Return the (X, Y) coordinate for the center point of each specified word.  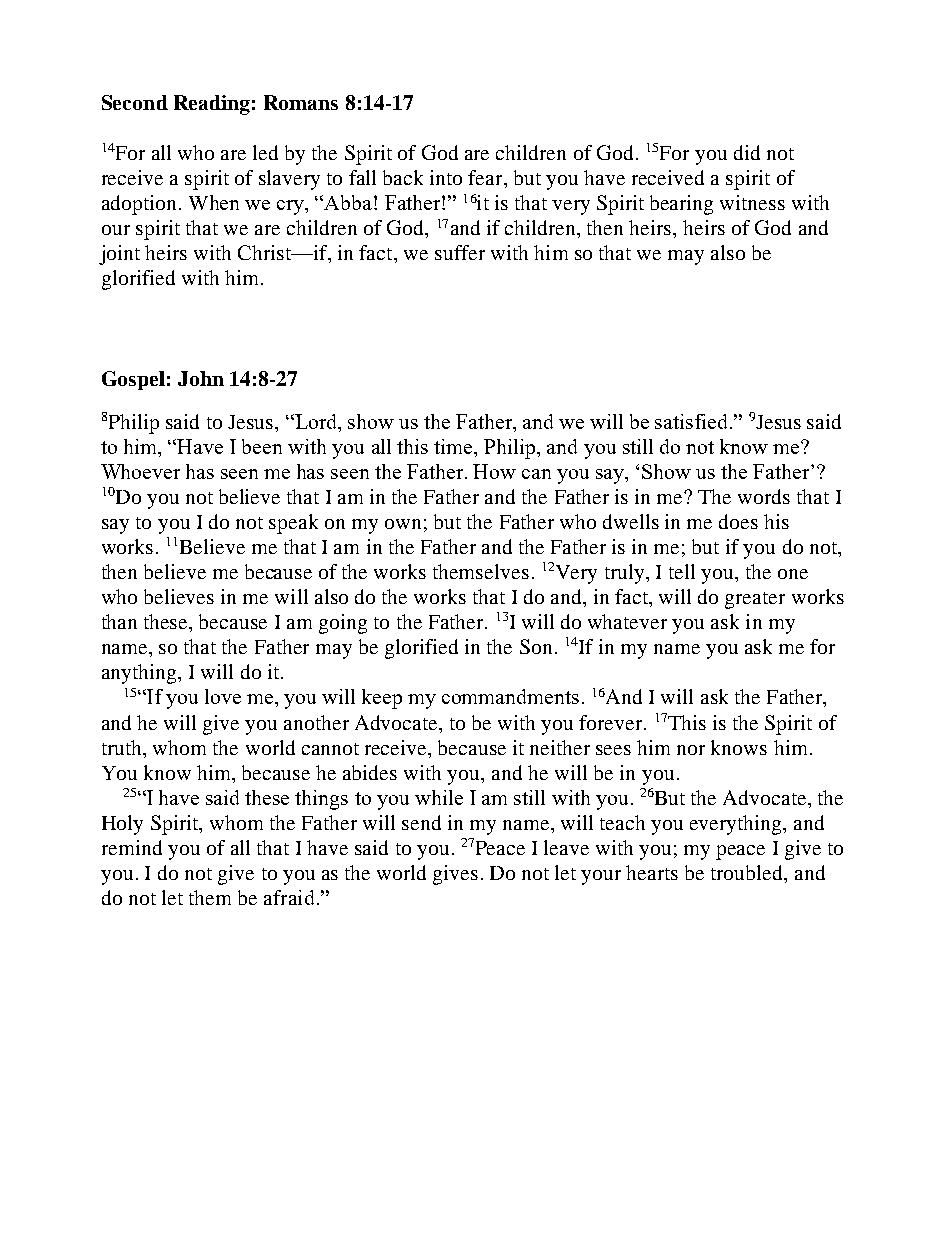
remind (132, 847)
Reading (212, 105)
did (747, 152)
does (738, 521)
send (421, 822)
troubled (748, 874)
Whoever (140, 471)
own (403, 524)
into (446, 177)
